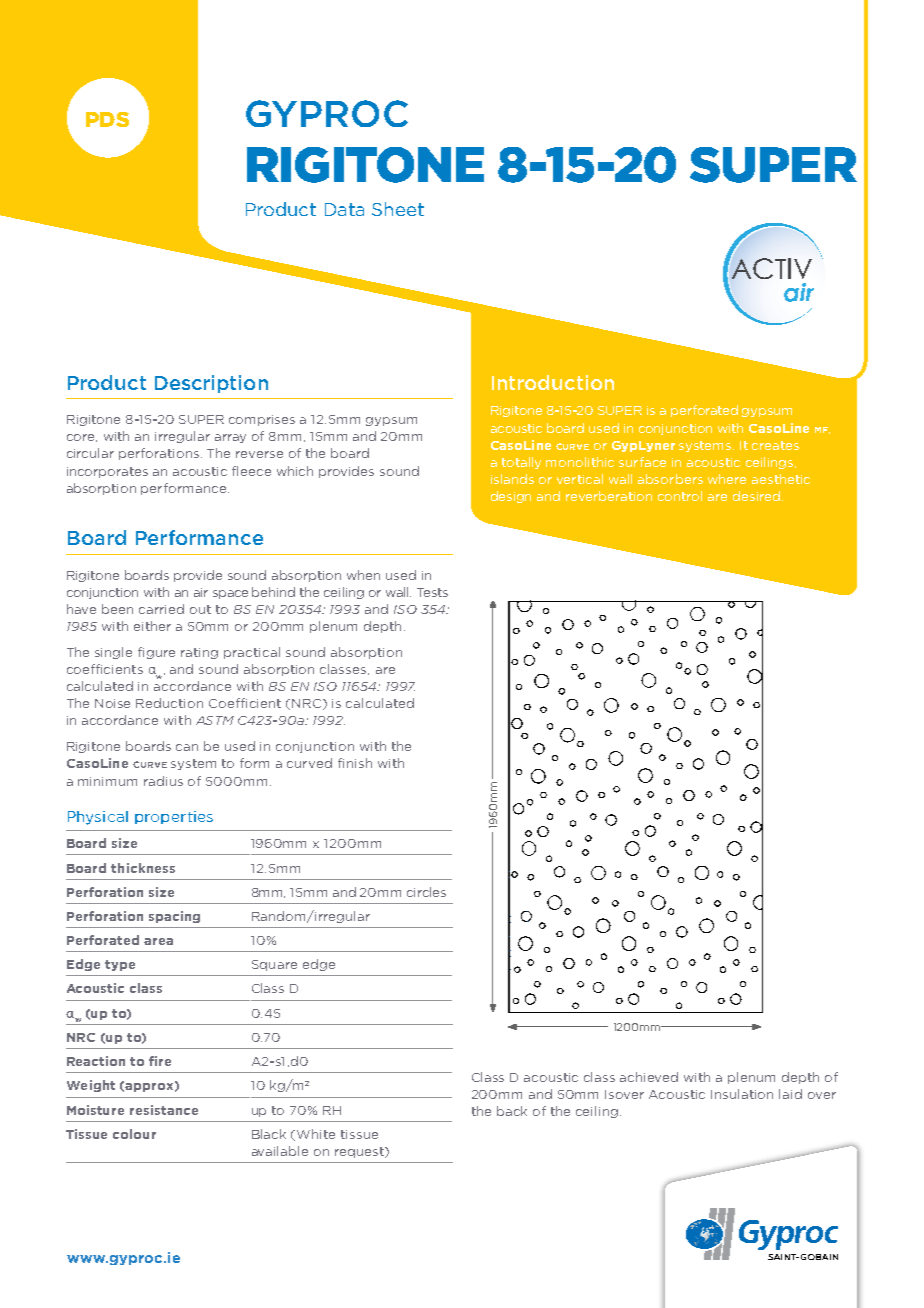 Image resolution: width=924 pixels, height=1308 pixels. I want to click on circles, so click(426, 892).
